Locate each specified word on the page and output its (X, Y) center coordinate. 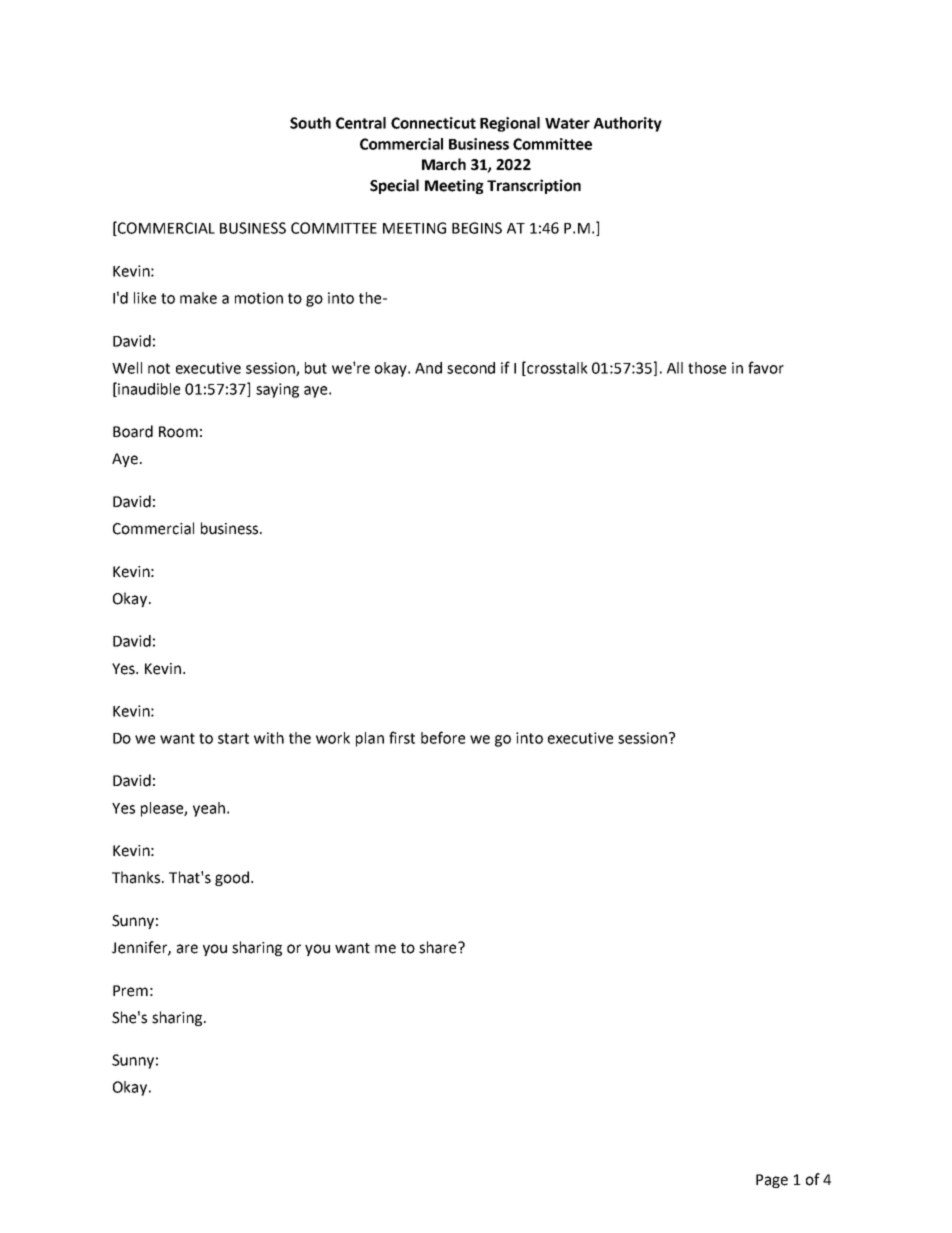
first (402, 737)
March (444, 164)
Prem (130, 991)
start (233, 738)
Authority (627, 124)
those (707, 368)
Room (178, 432)
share (439, 947)
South (310, 123)
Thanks (137, 877)
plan (370, 739)
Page (772, 1181)
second (471, 368)
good (232, 878)
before (443, 737)
